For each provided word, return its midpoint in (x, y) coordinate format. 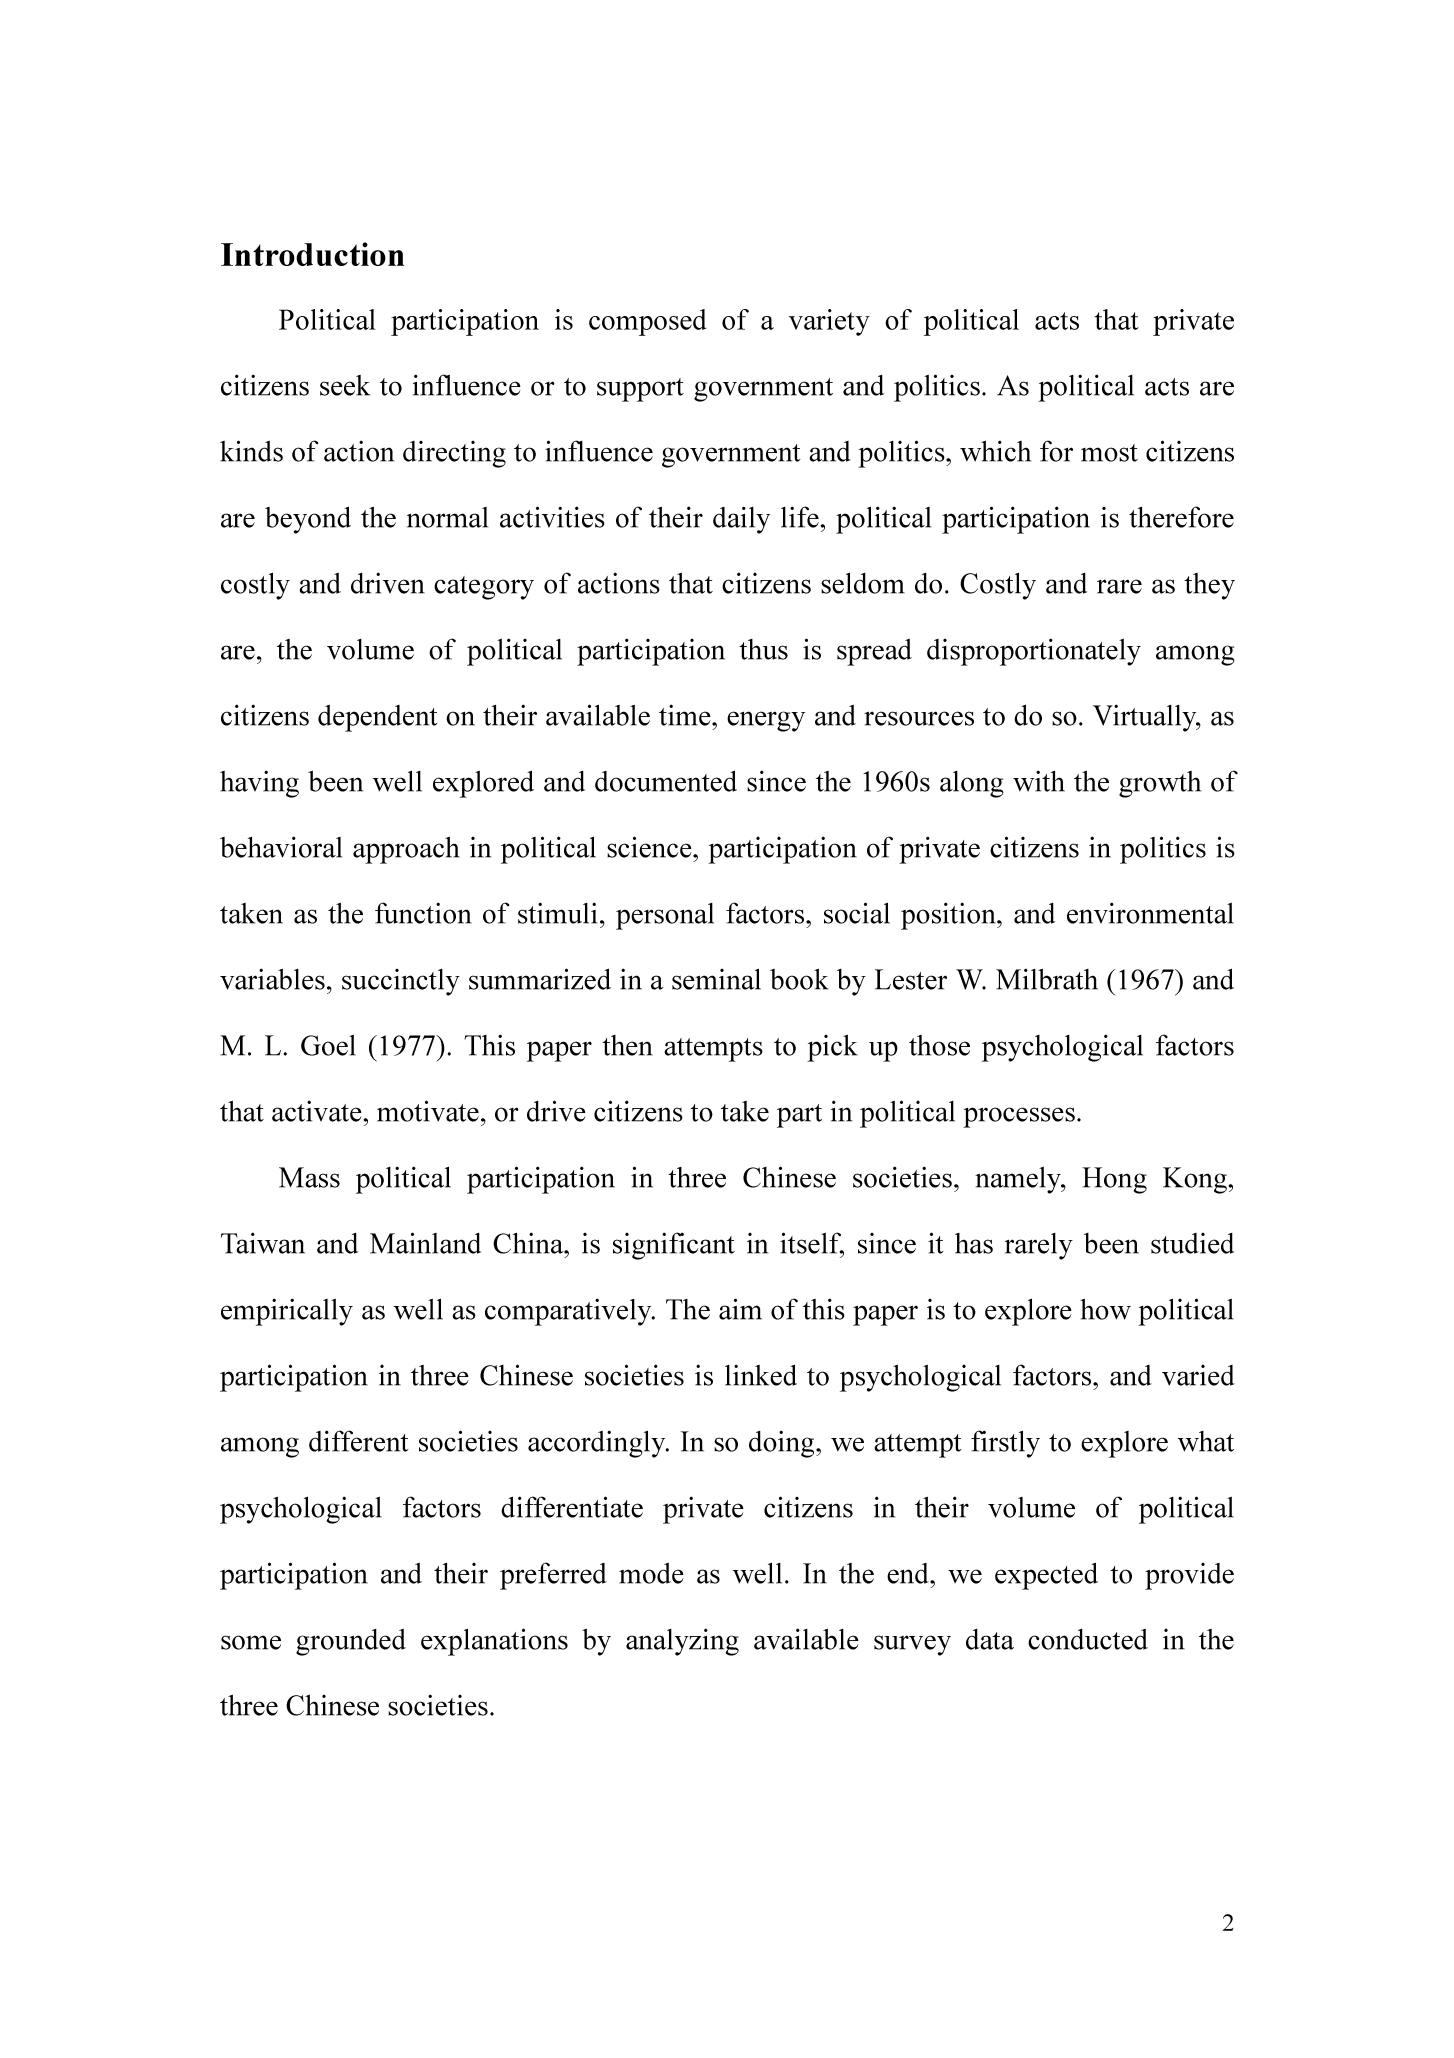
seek (345, 385)
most (1109, 453)
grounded (351, 1642)
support (640, 390)
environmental (1150, 913)
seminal (716, 979)
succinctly (401, 982)
